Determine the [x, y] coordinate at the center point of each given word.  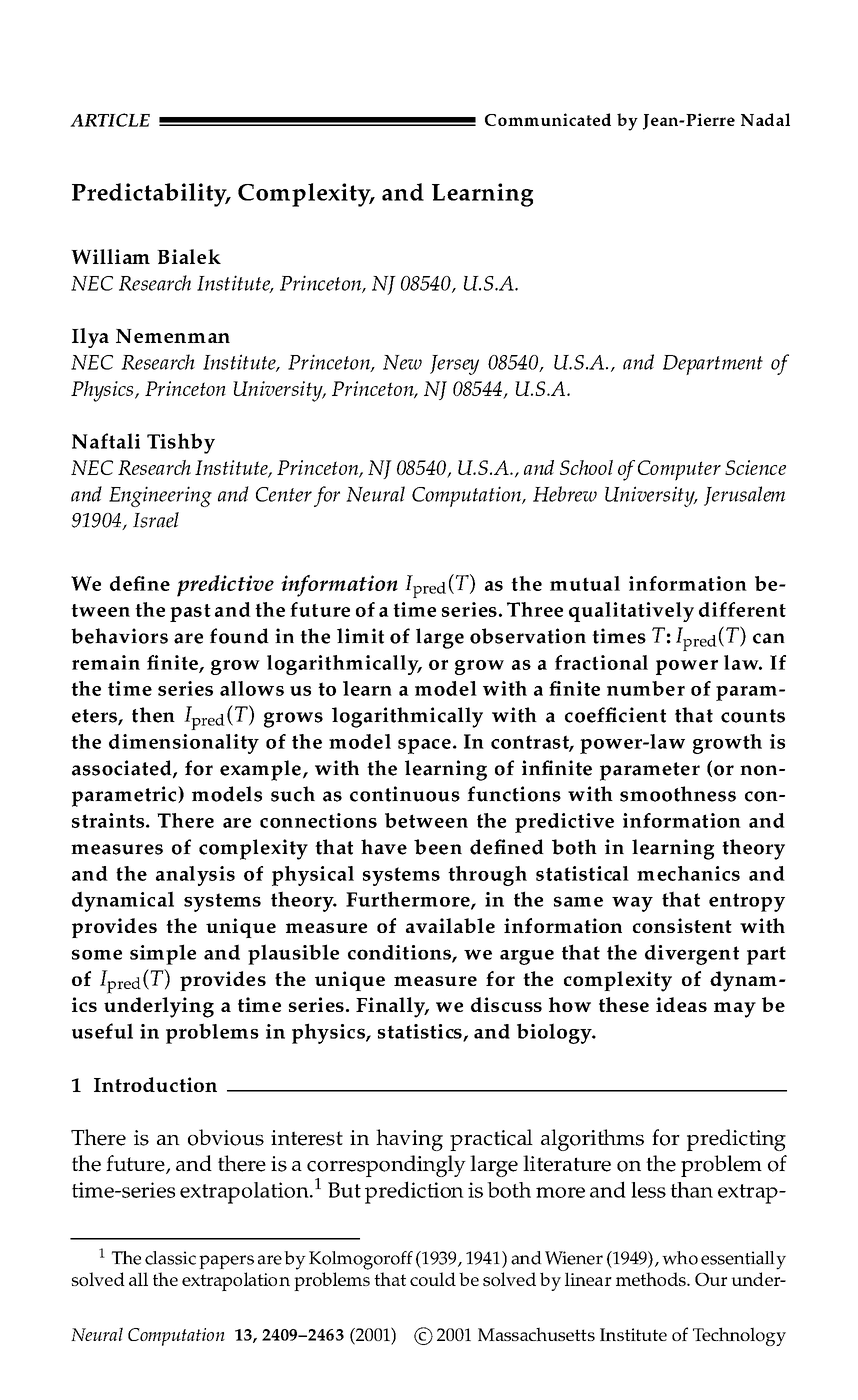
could [433, 1279]
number [646, 688]
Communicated [548, 119]
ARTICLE [110, 120]
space [424, 746]
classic [170, 1258]
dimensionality [184, 744]
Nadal [765, 119]
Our [711, 1279]
